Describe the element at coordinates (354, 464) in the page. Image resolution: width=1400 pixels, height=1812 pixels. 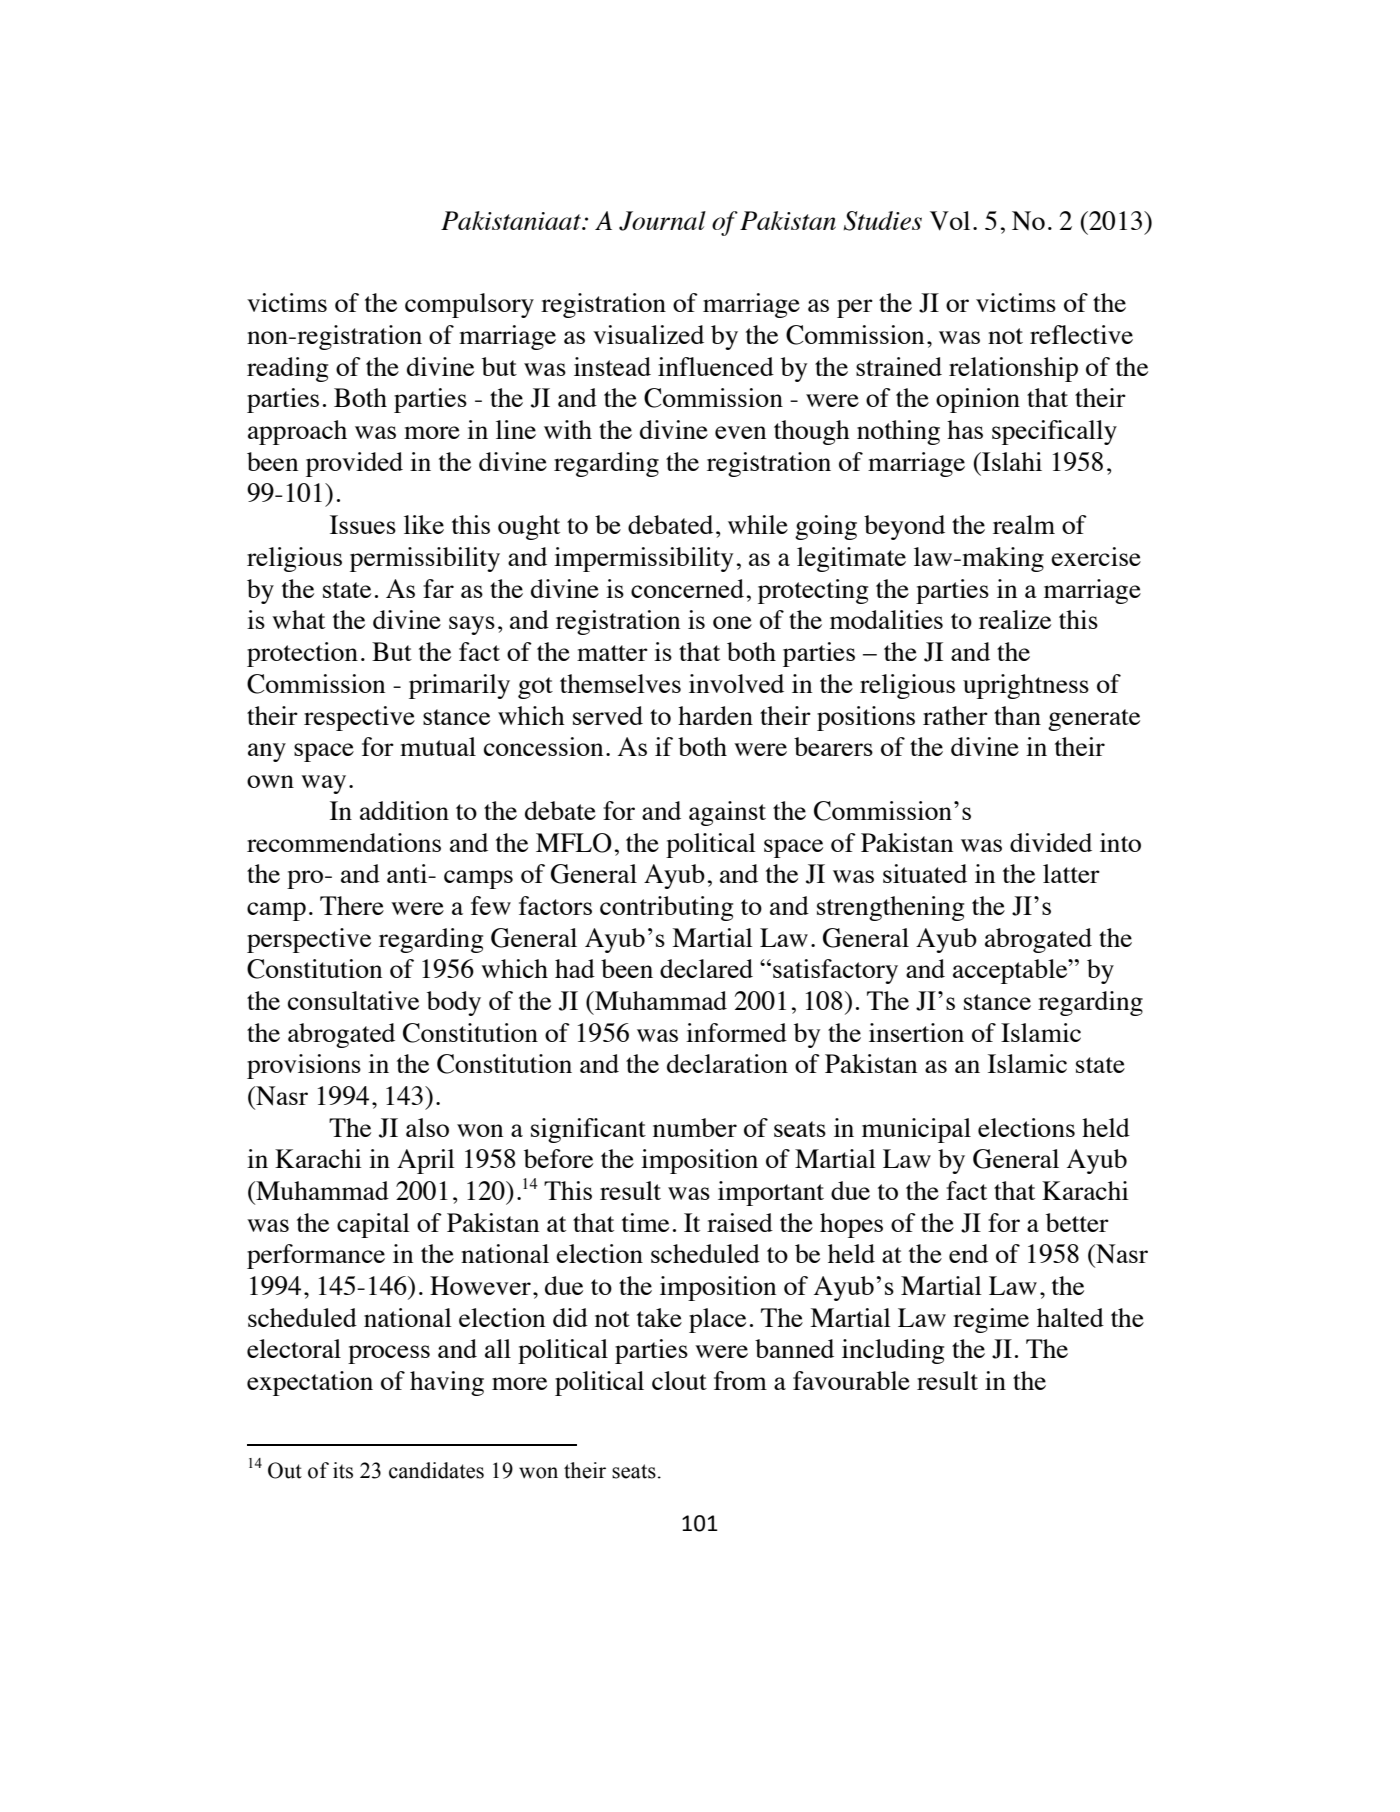
I see `provided` at that location.
